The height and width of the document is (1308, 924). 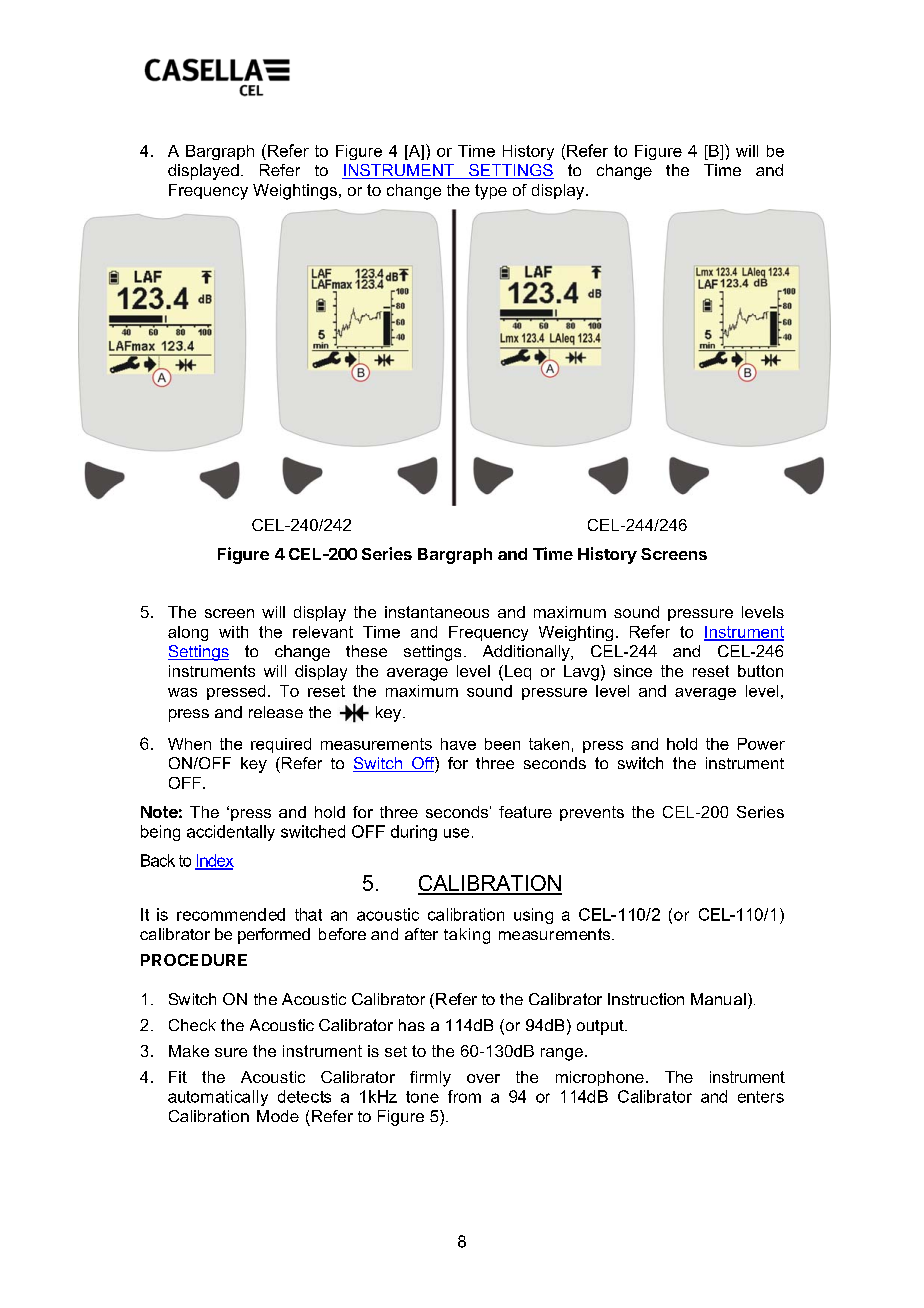 I want to click on along, so click(x=188, y=633).
